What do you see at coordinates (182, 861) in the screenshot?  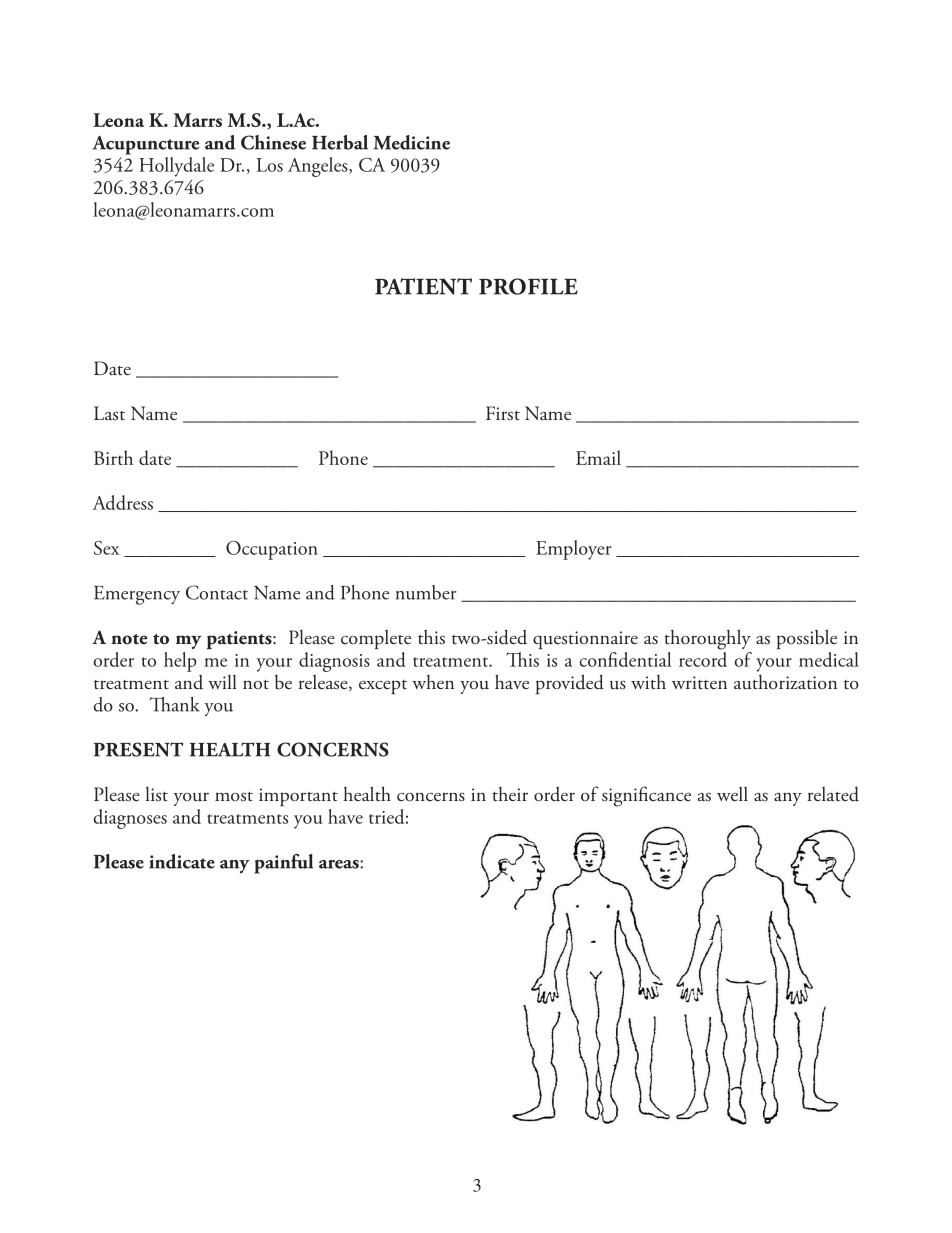 I see `indicate` at bounding box center [182, 861].
